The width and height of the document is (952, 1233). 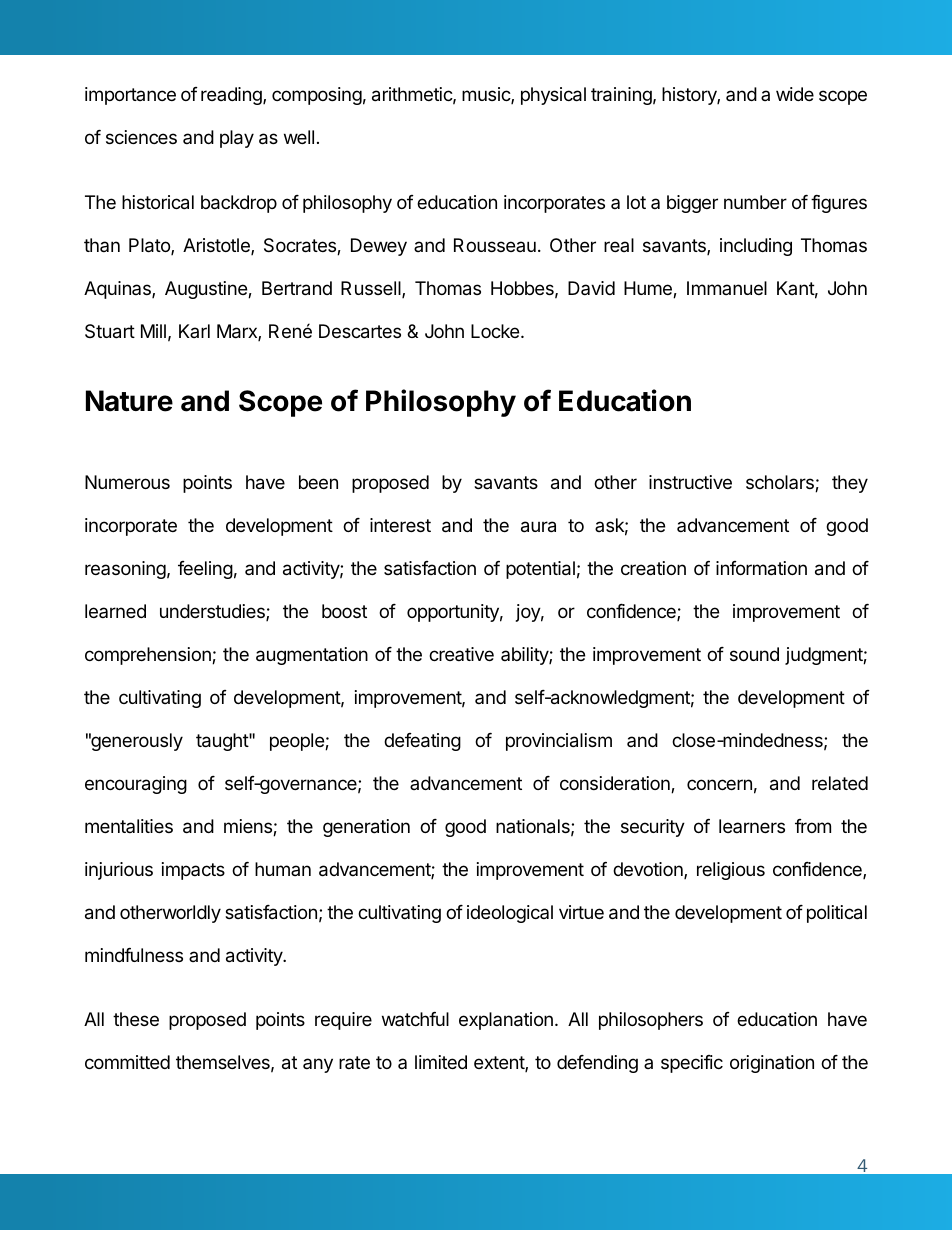 I want to click on these, so click(x=136, y=1019).
